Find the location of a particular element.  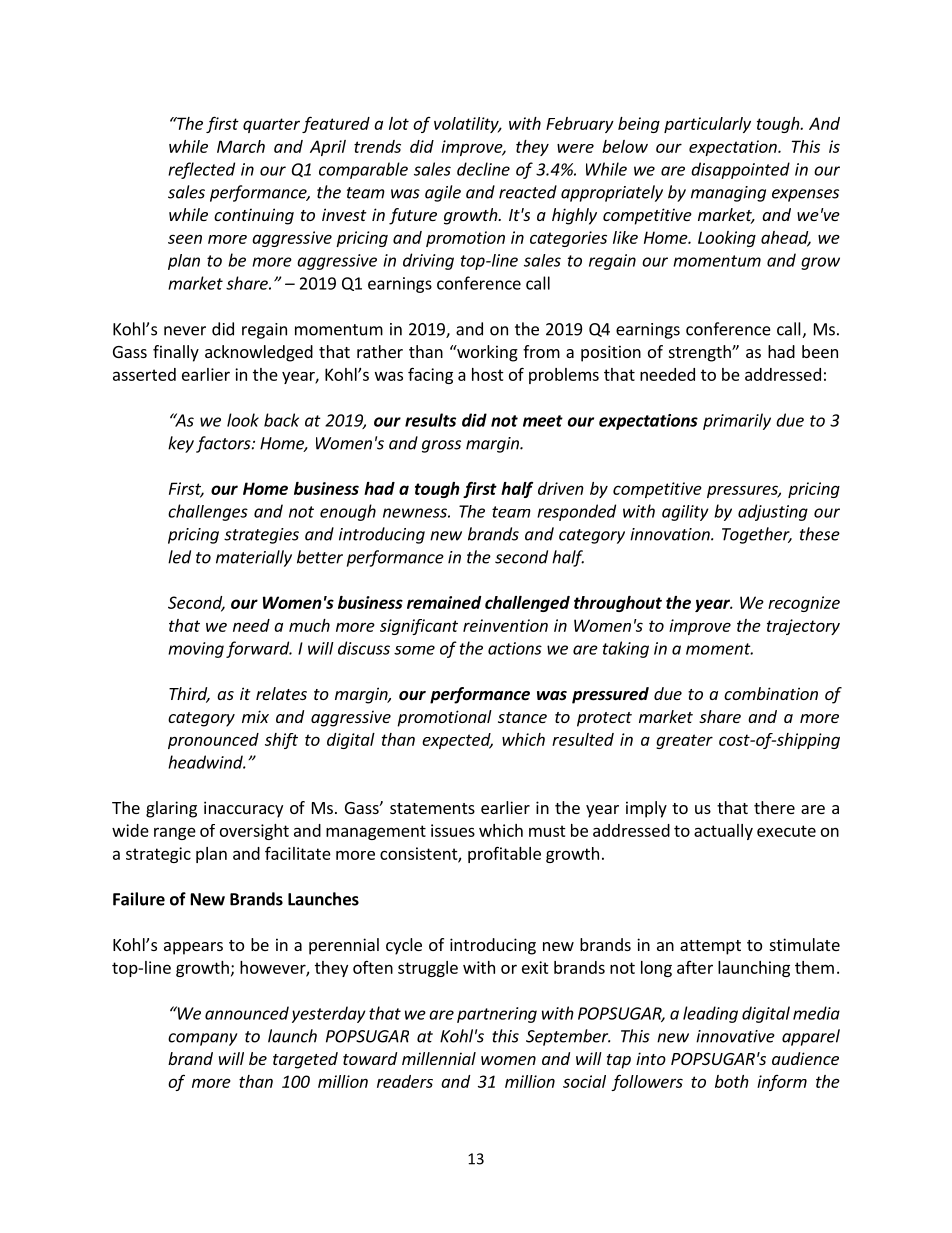

reflected is located at coordinates (201, 170).
